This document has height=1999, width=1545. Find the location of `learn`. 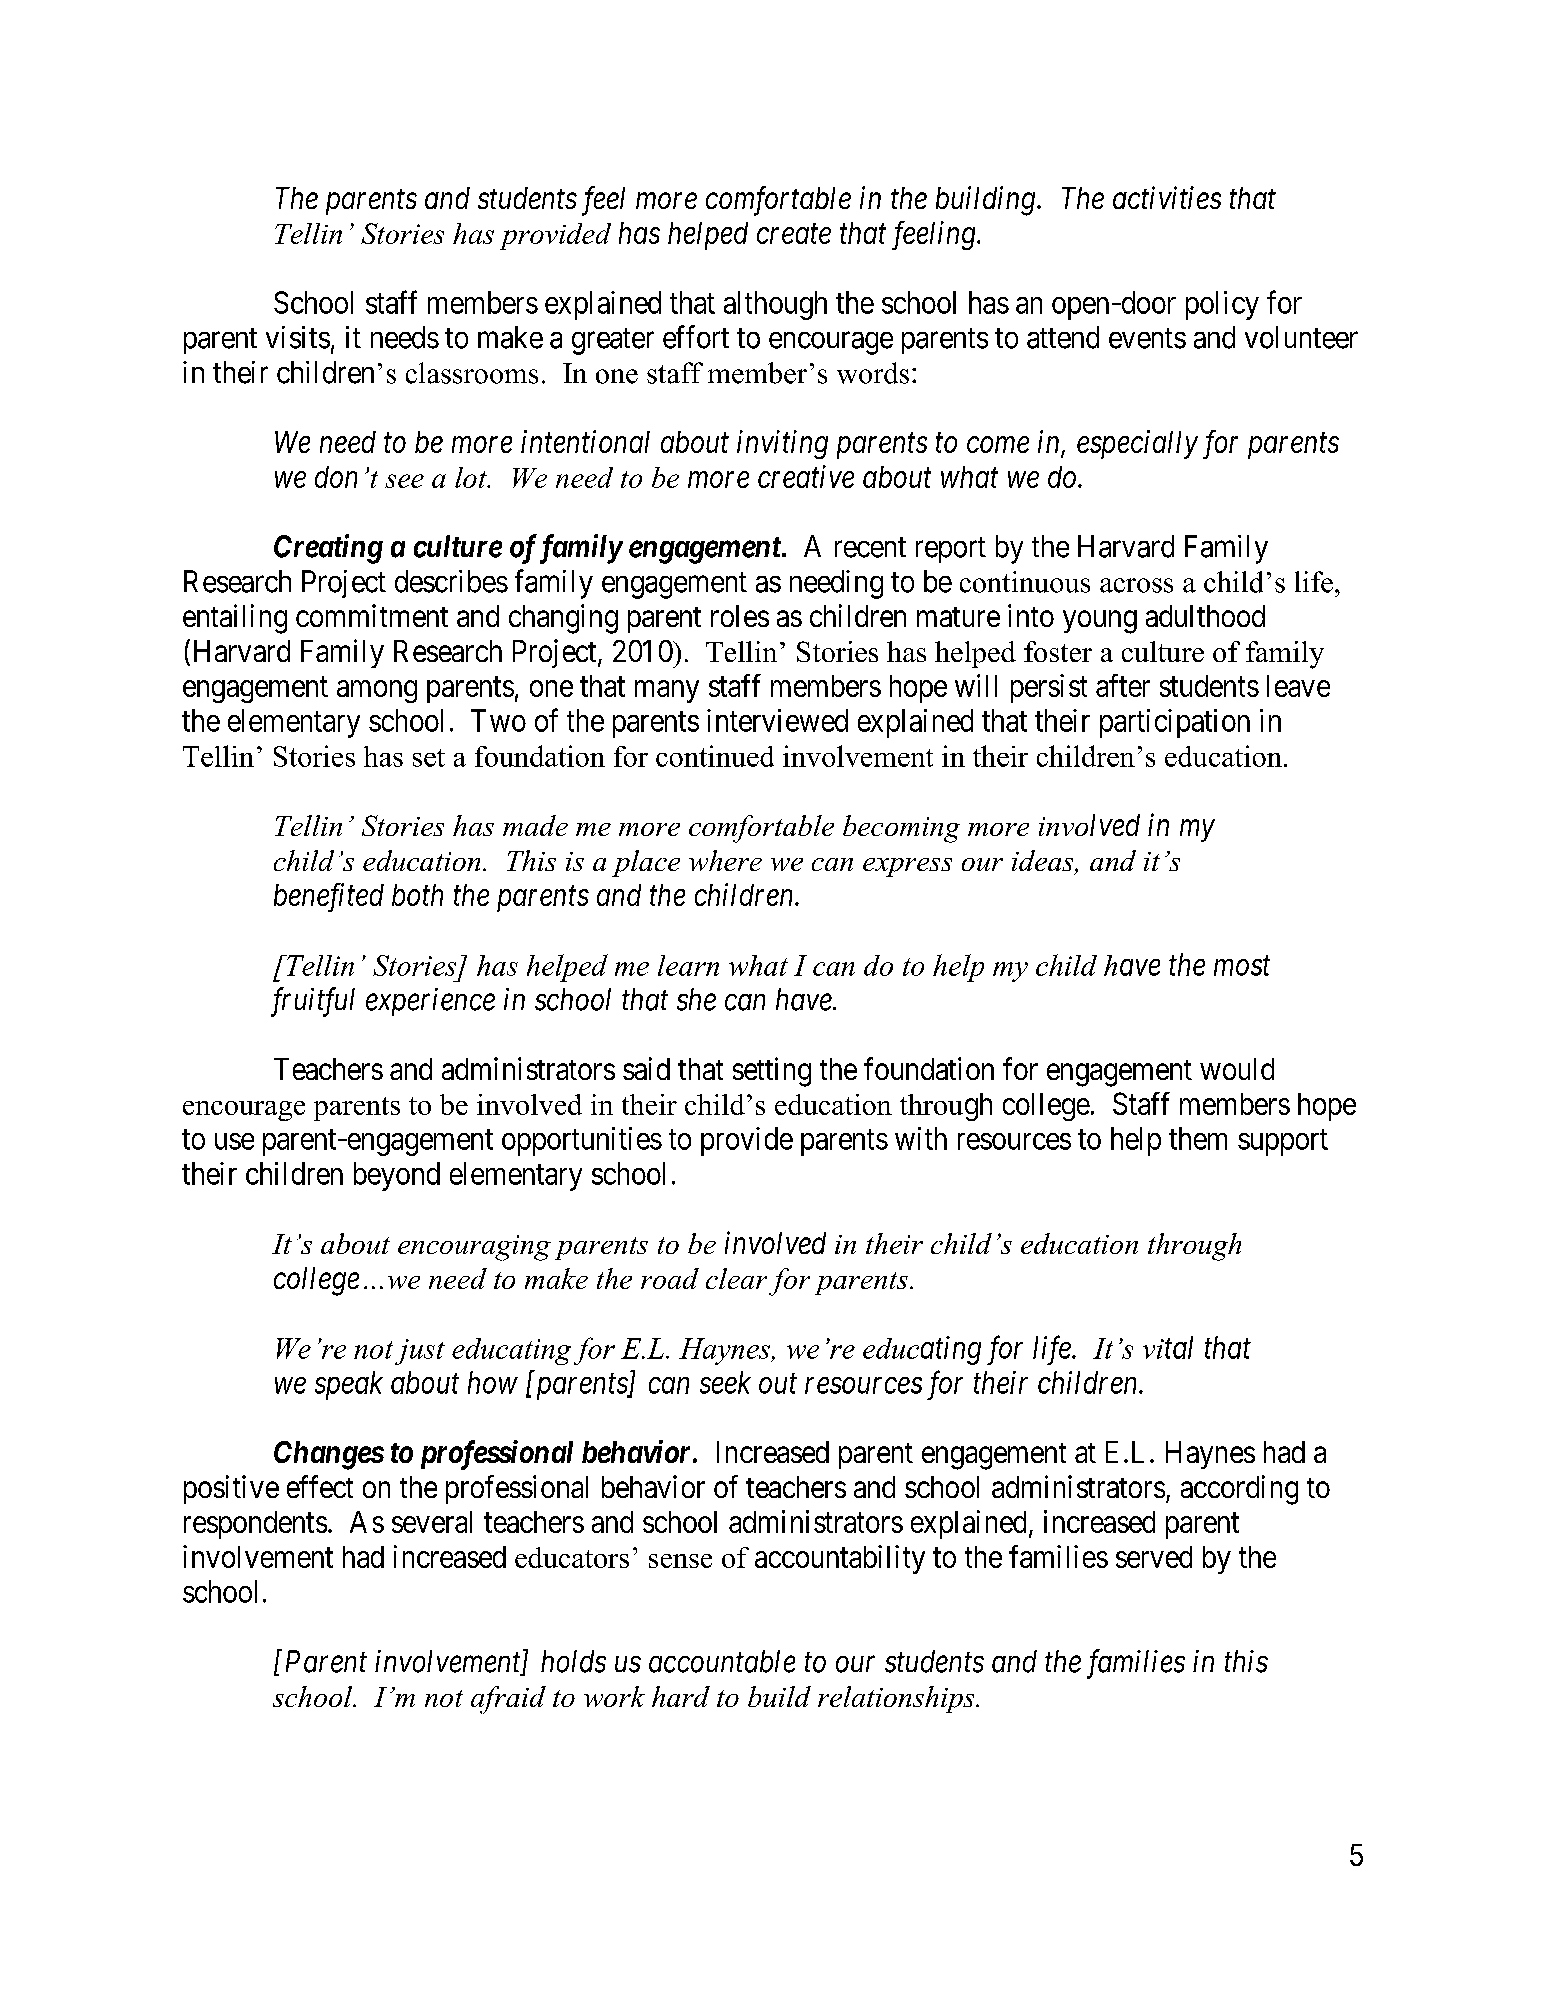

learn is located at coordinates (688, 965).
